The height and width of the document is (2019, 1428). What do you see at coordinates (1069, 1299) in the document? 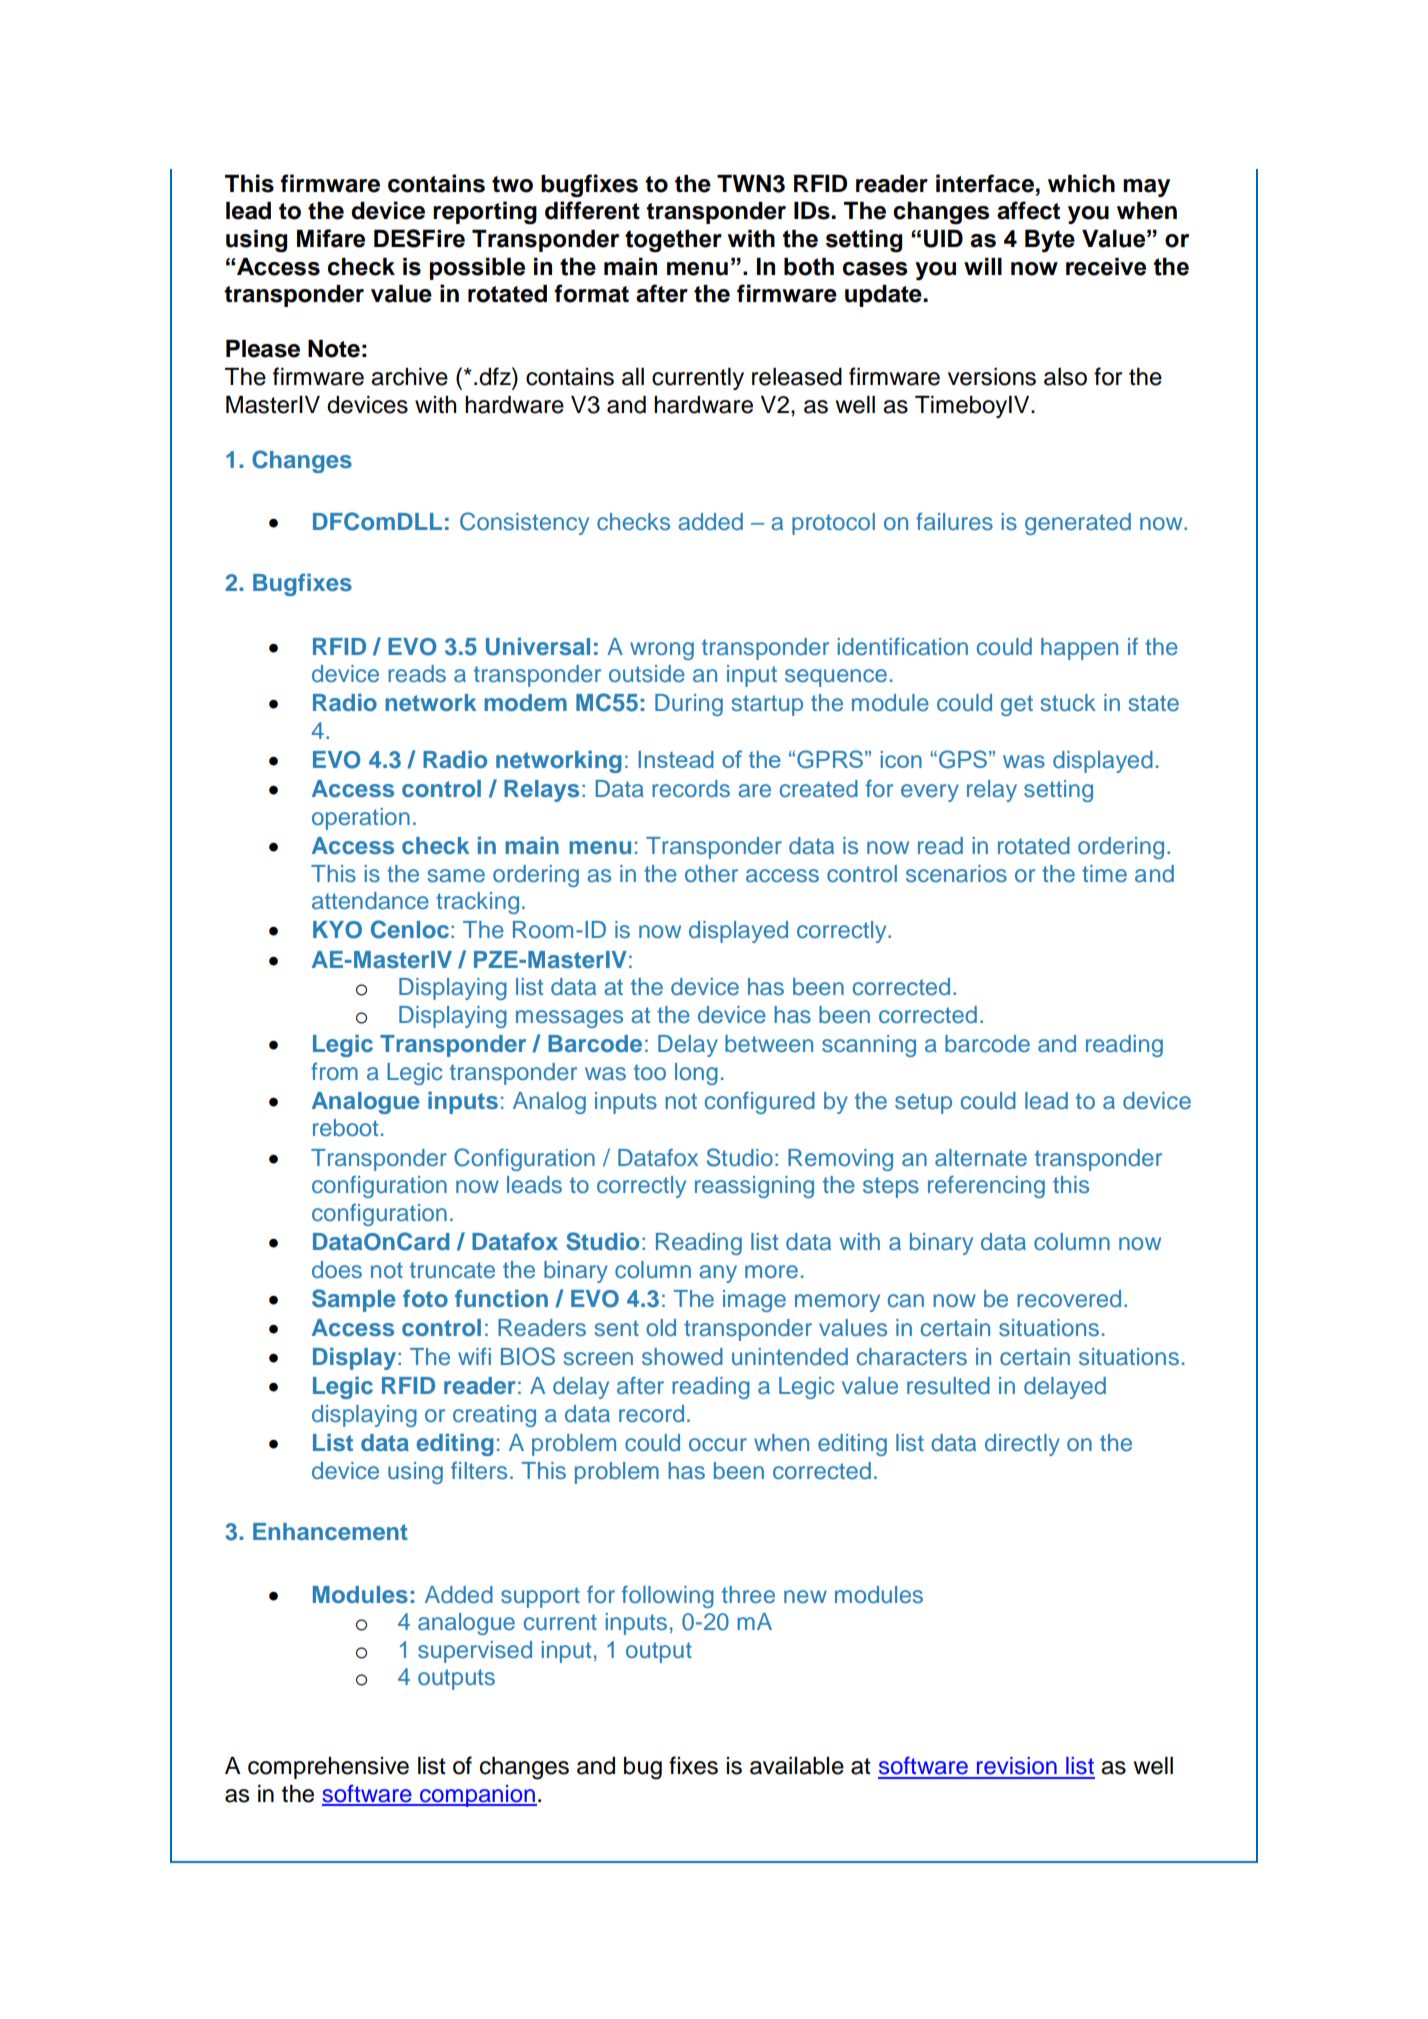
I see `recovered` at bounding box center [1069, 1299].
